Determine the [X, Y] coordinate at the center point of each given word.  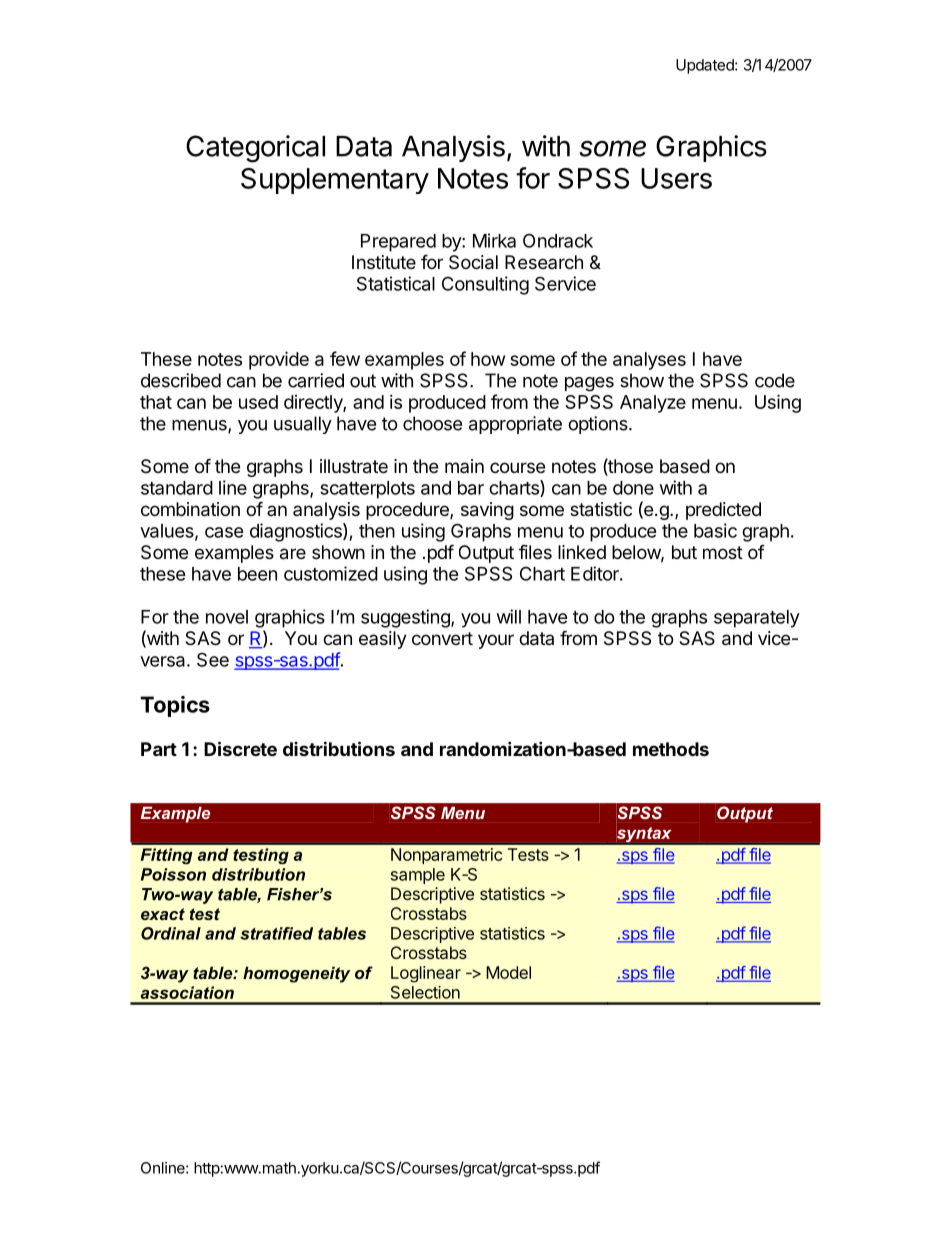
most [723, 552]
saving [487, 511]
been [257, 574]
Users [676, 178]
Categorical [255, 149]
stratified [276, 933]
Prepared [398, 243]
